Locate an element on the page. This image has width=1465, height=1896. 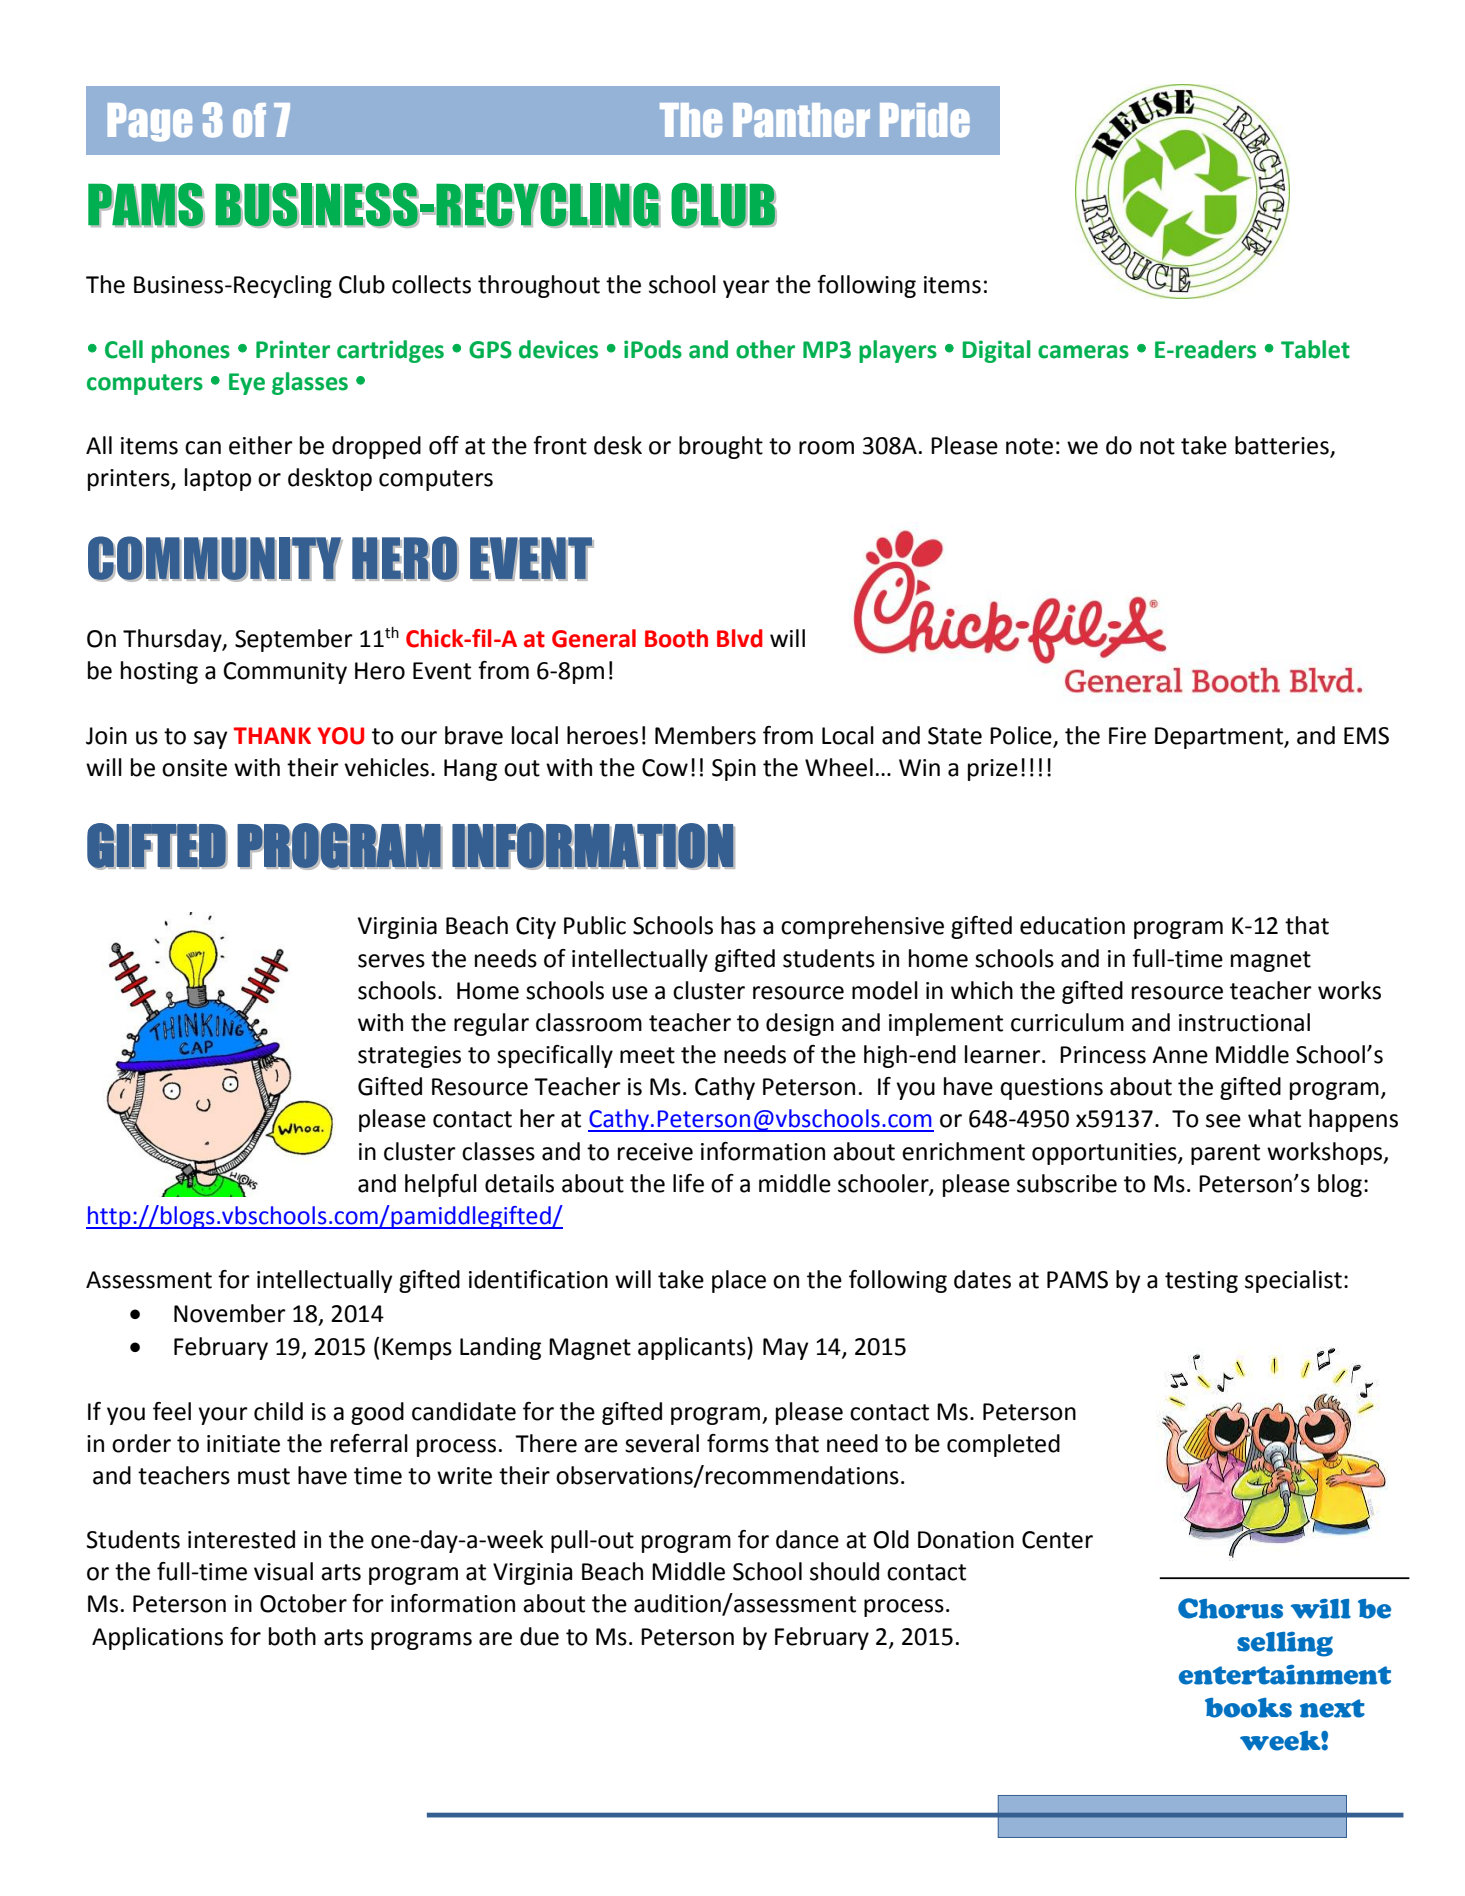
Pride is located at coordinates (925, 120).
